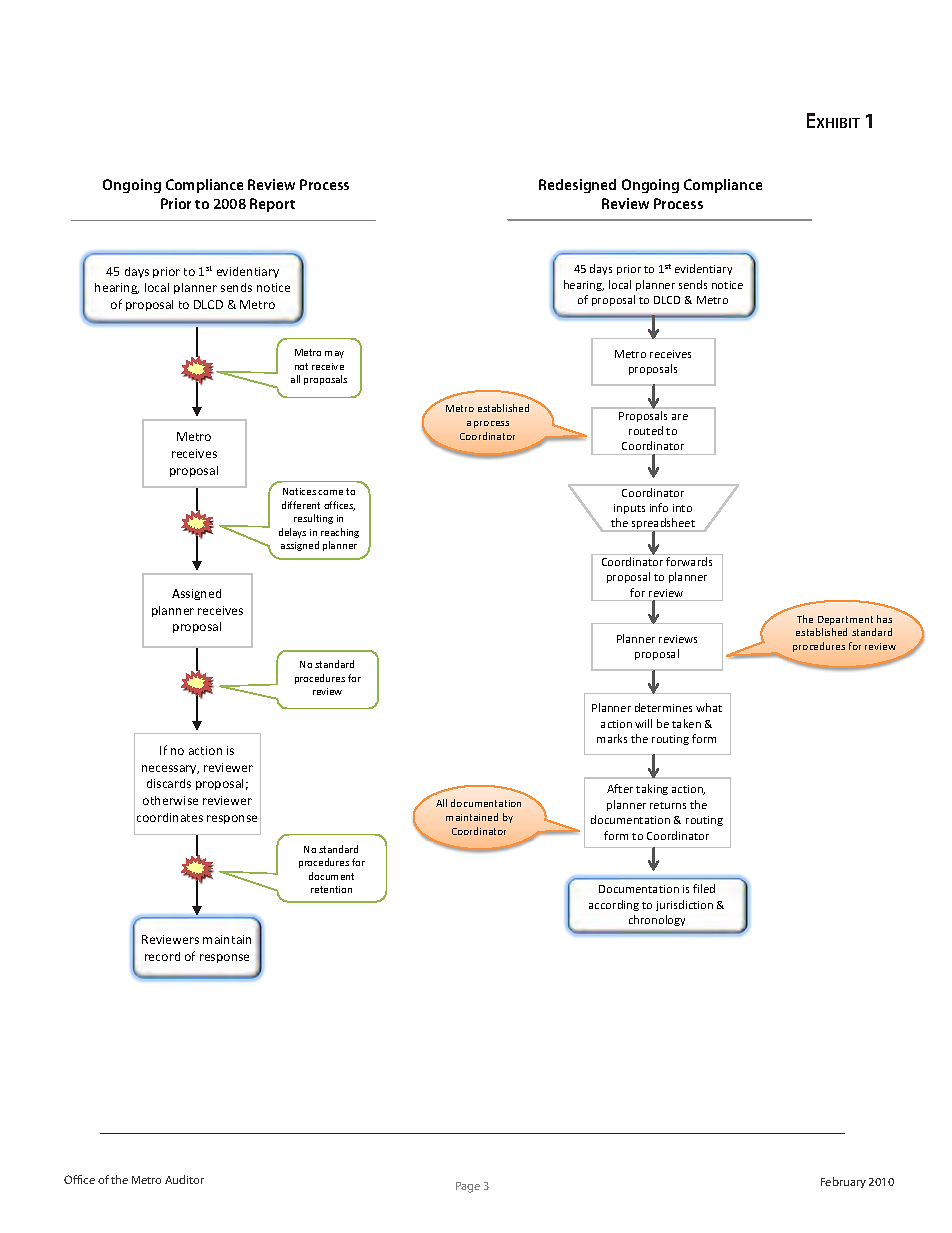 This screenshot has height=1233, width=952. I want to click on Report, so click(272, 205).
